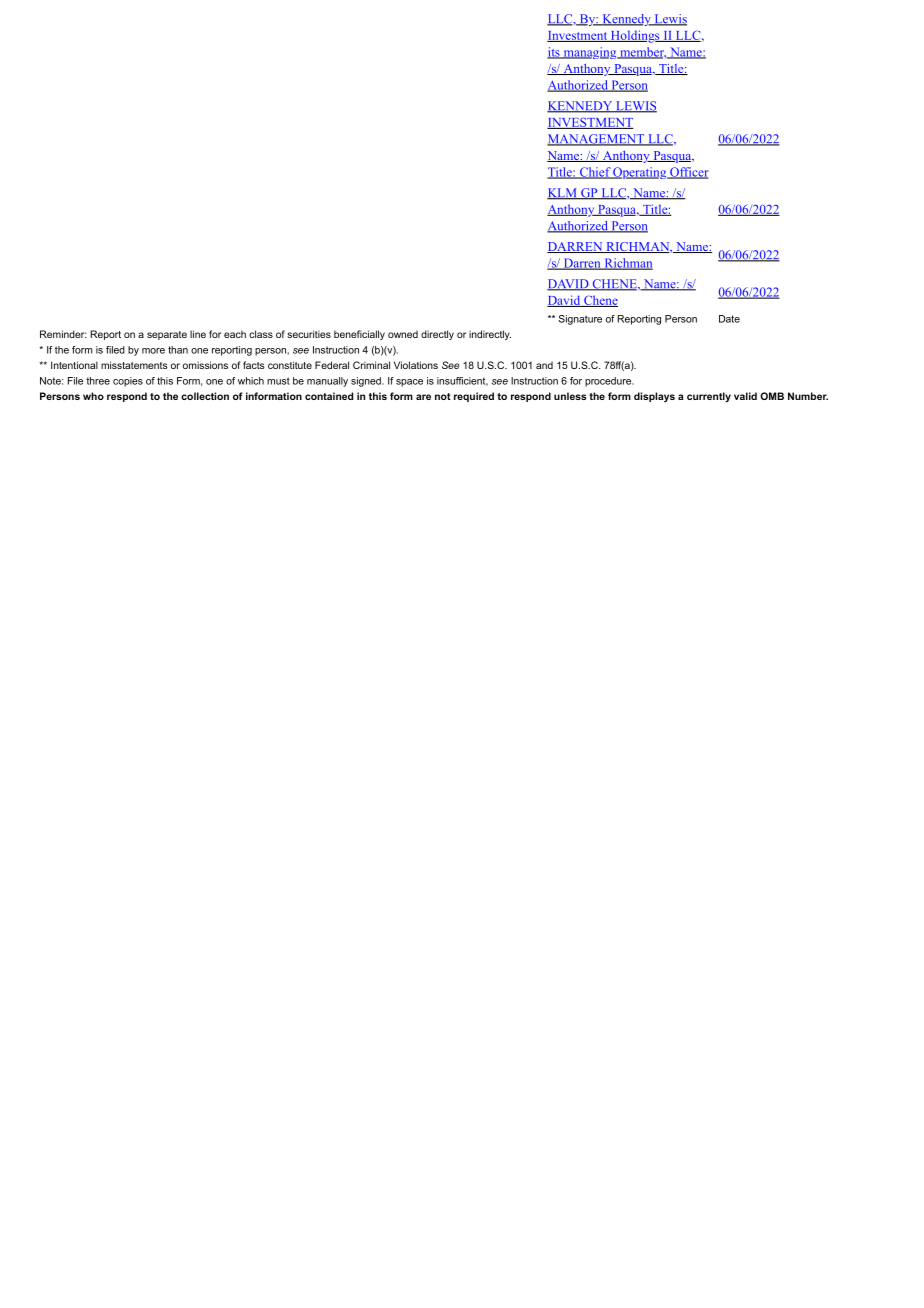 The image size is (924, 1308). I want to click on managing, so click(590, 53).
